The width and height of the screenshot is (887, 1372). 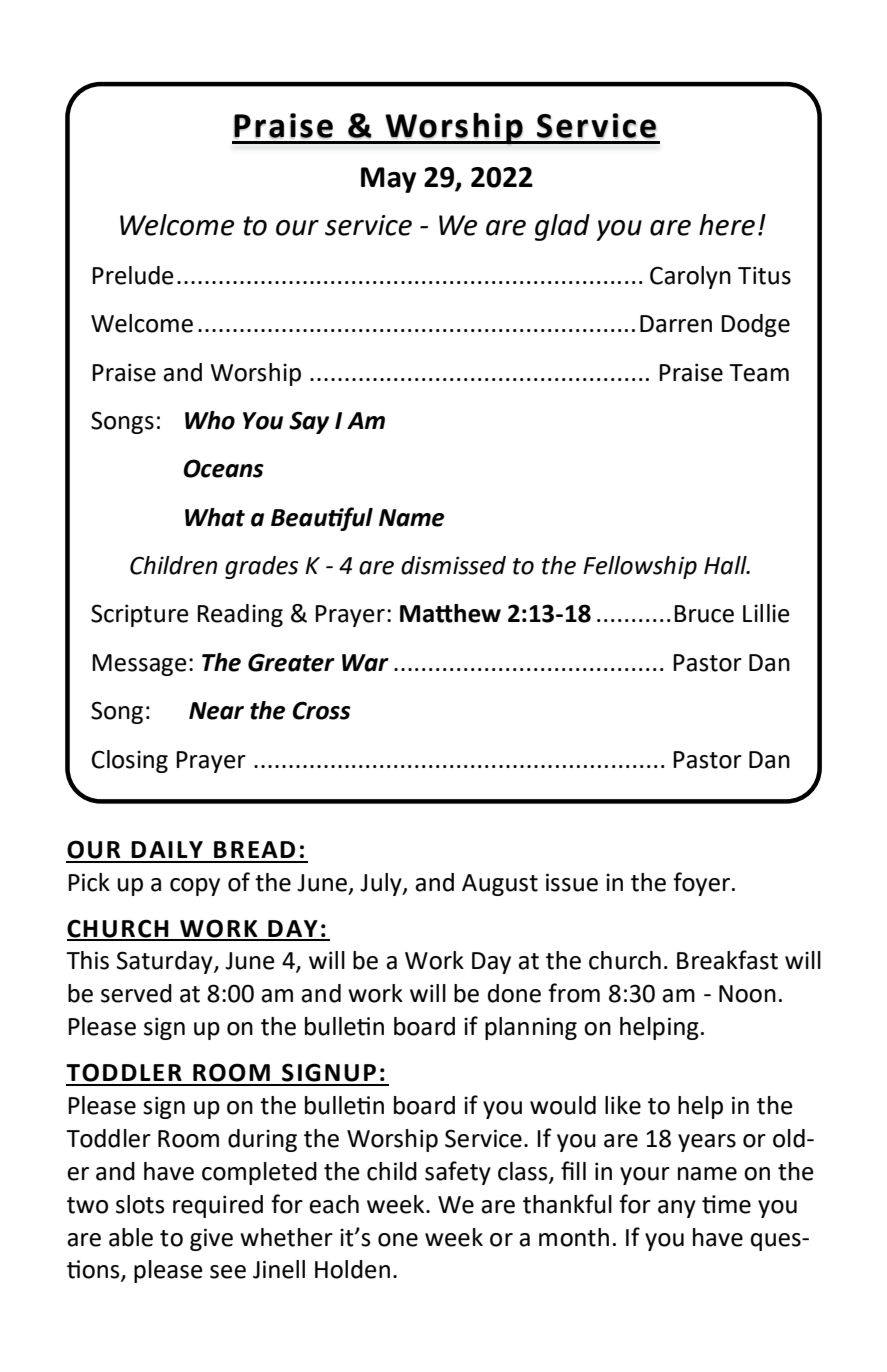 I want to click on May, so click(x=388, y=180).
